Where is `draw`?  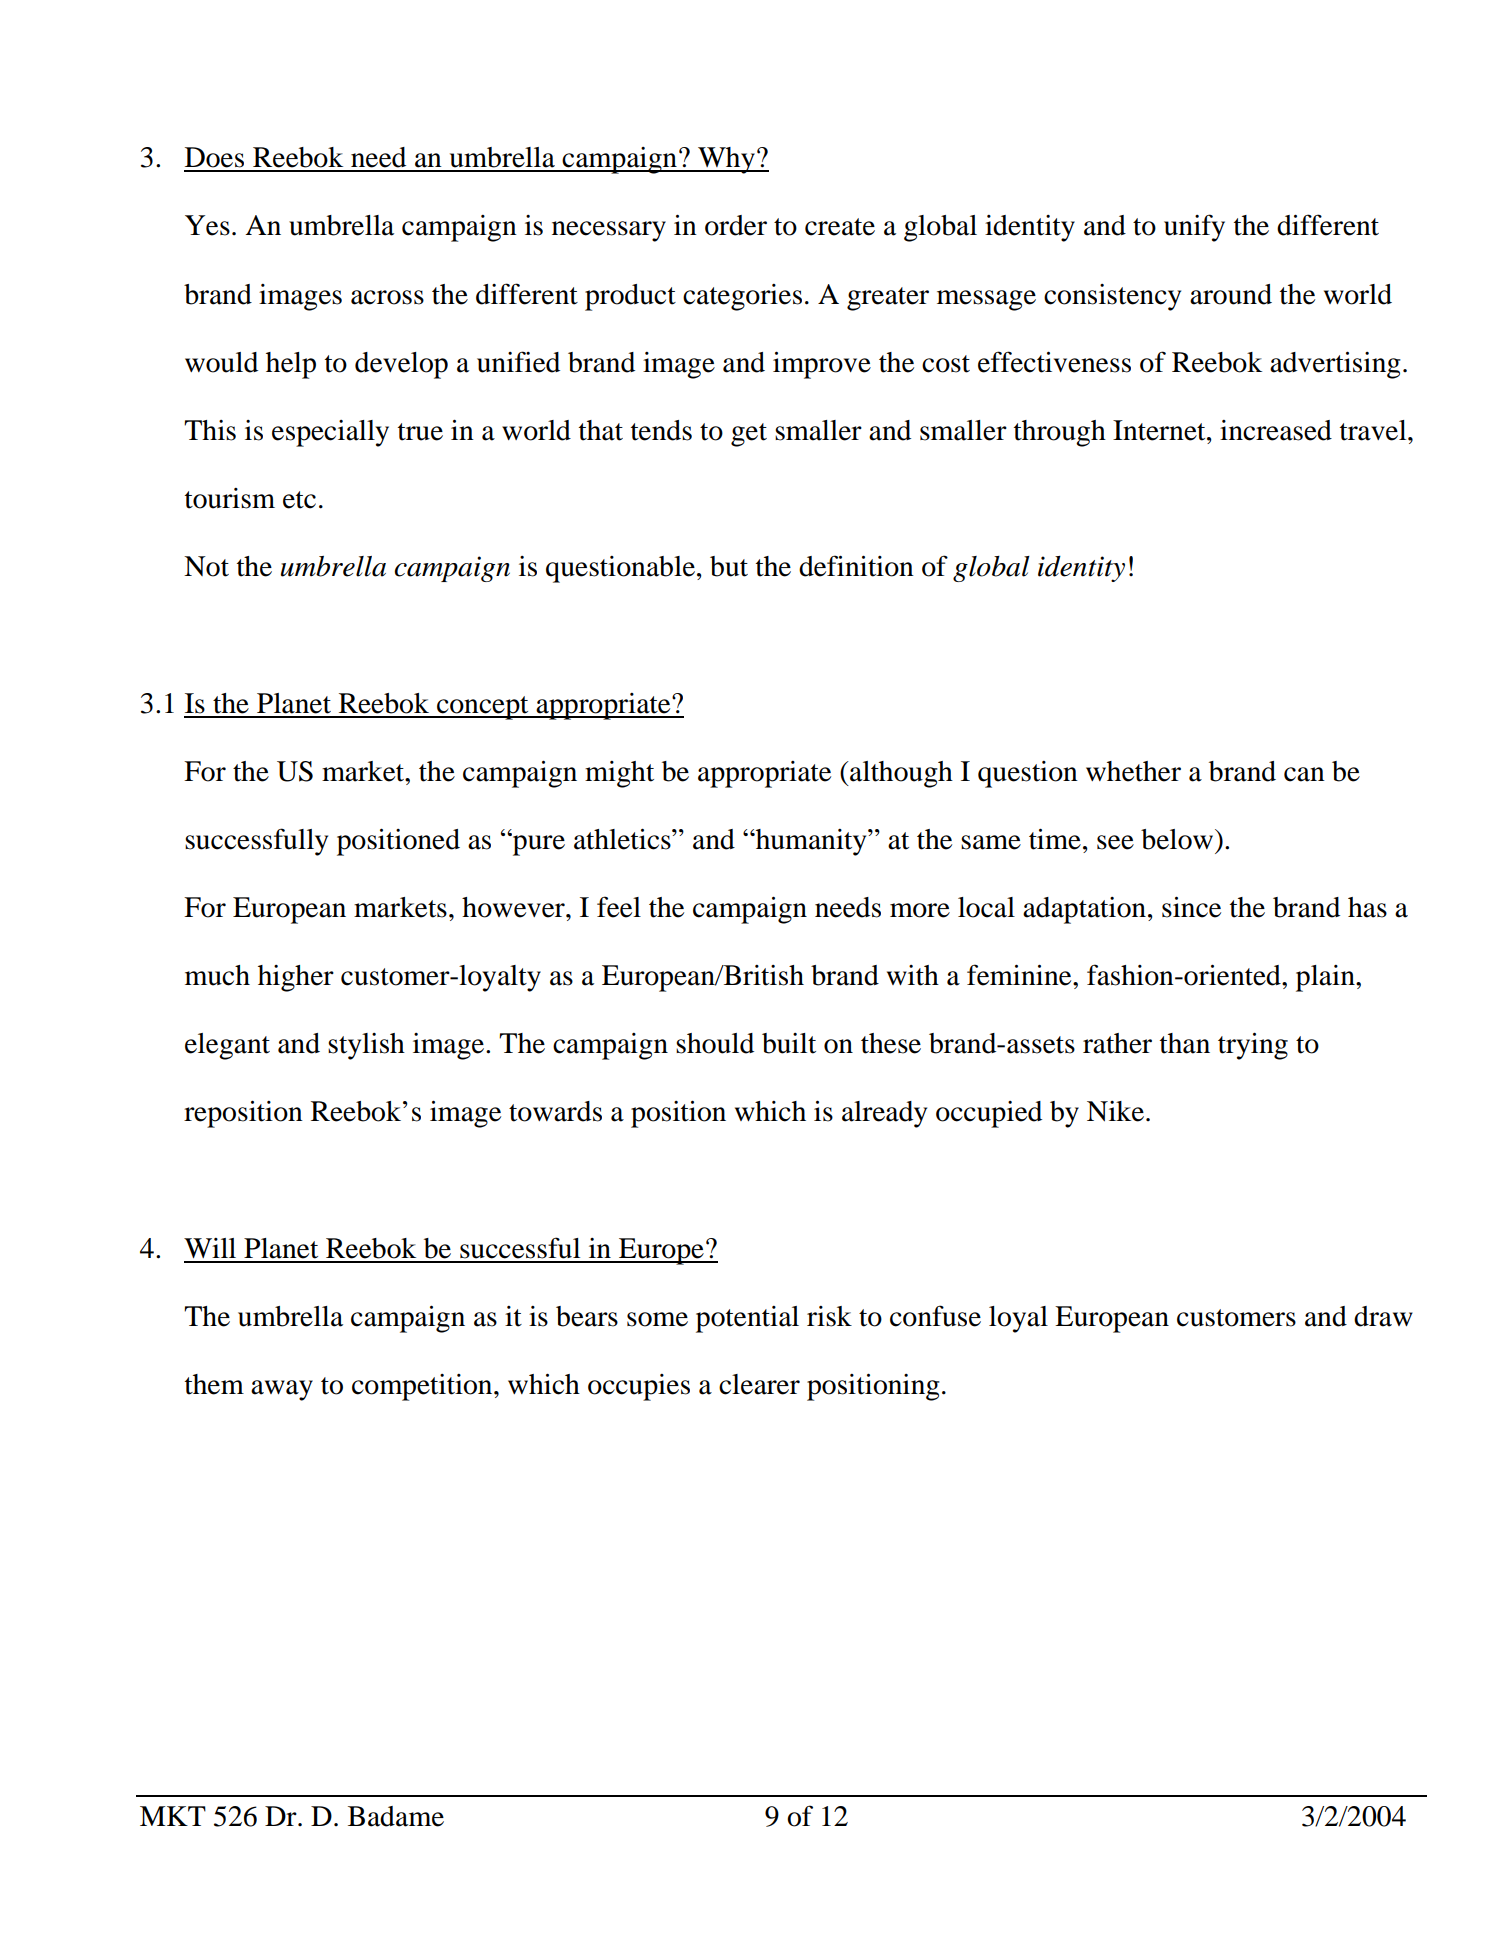 draw is located at coordinates (1383, 1316).
